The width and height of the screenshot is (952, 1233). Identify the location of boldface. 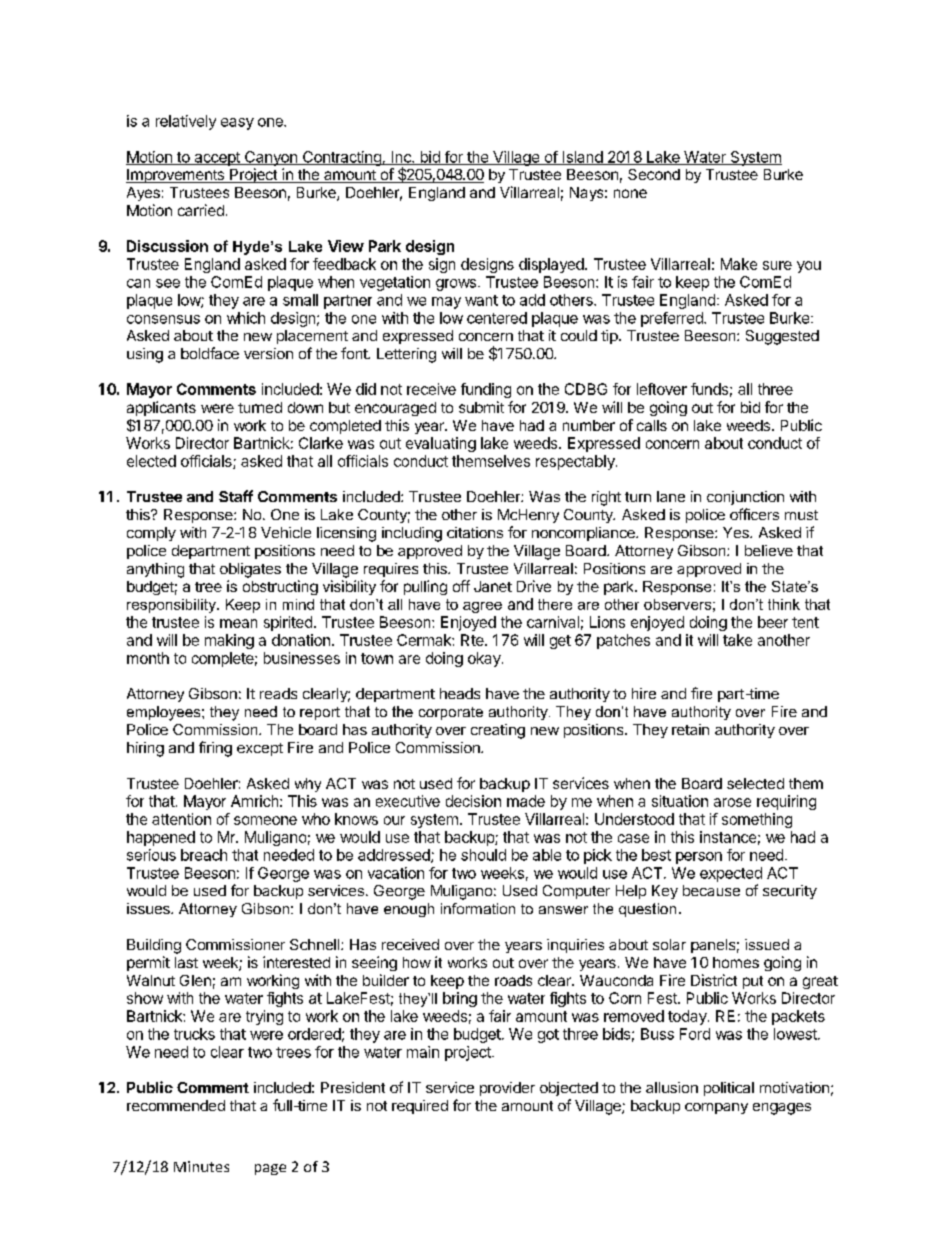
(210, 353).
